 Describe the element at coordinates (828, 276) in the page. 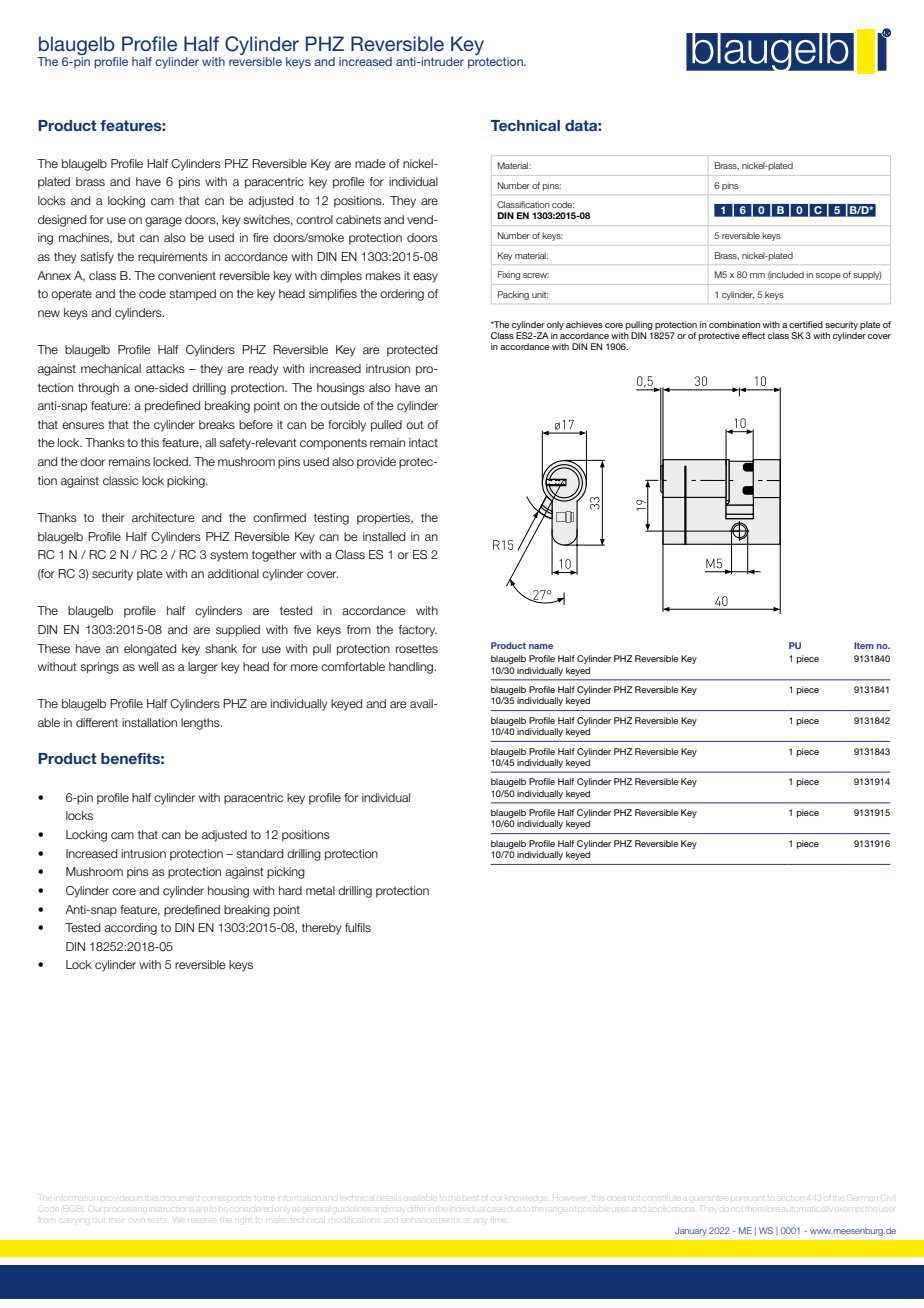

I see `scope` at that location.
